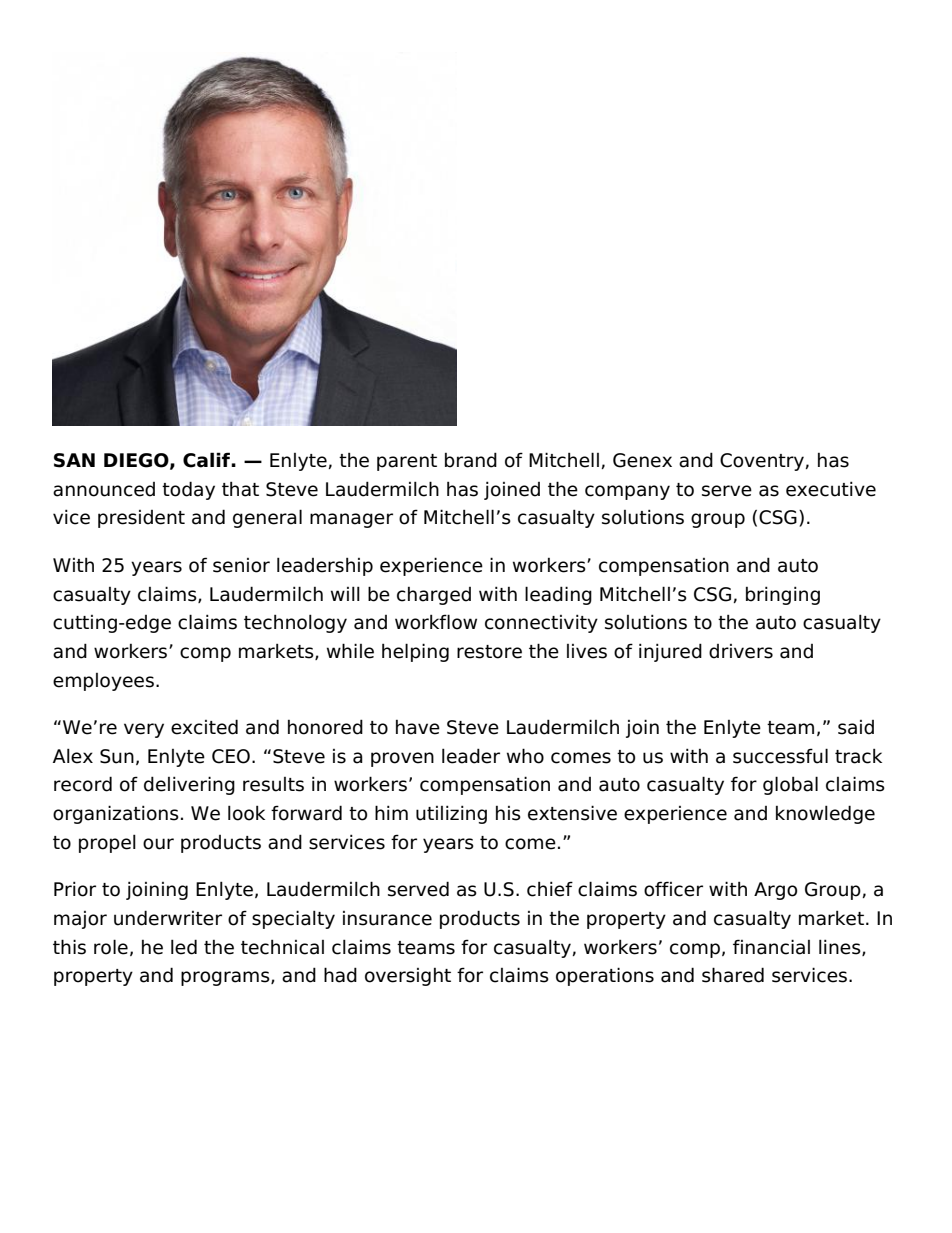 The width and height of the screenshot is (952, 1233). What do you see at coordinates (783, 595) in the screenshot?
I see `bringing` at bounding box center [783, 595].
